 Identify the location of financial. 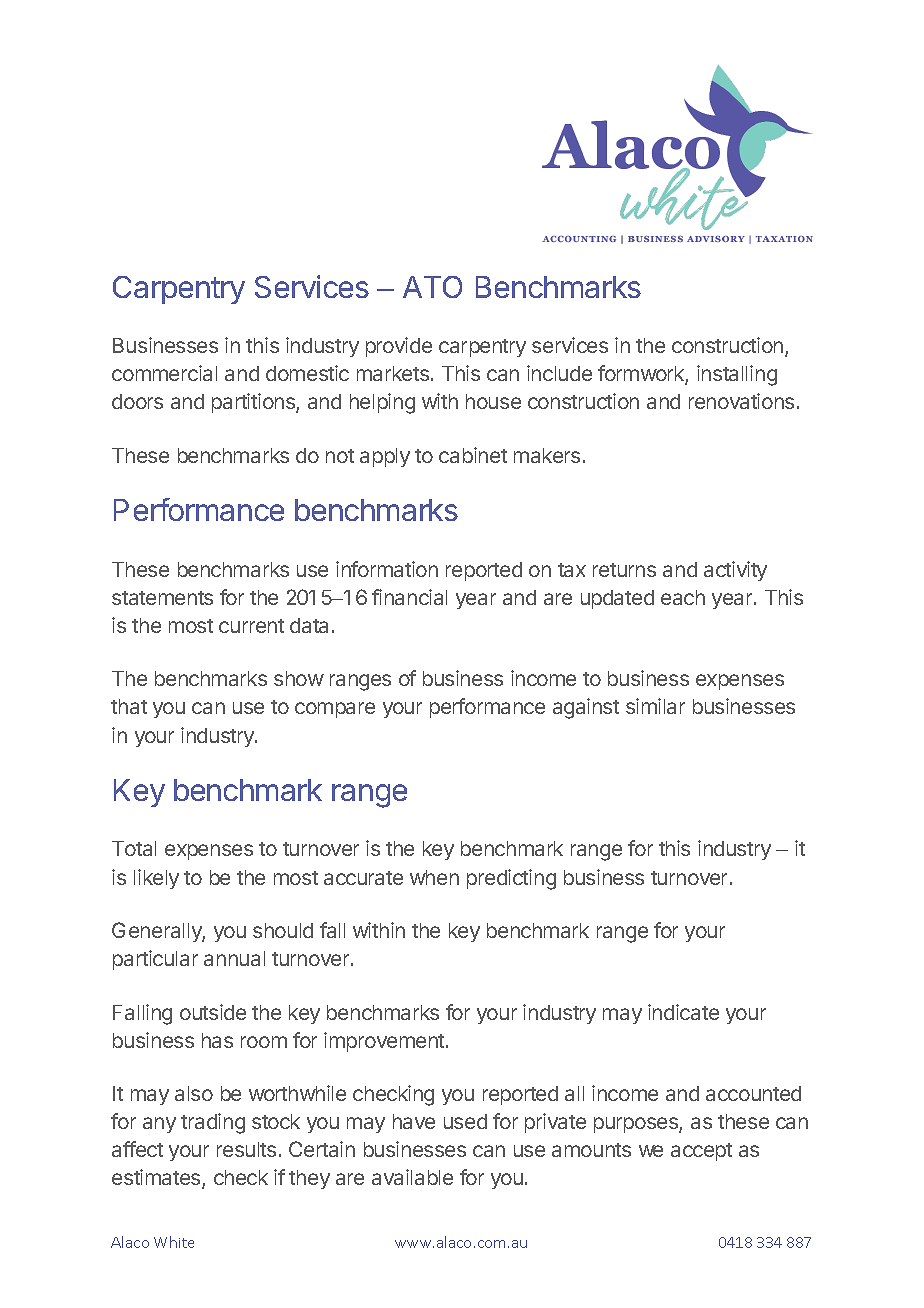
(409, 597).
